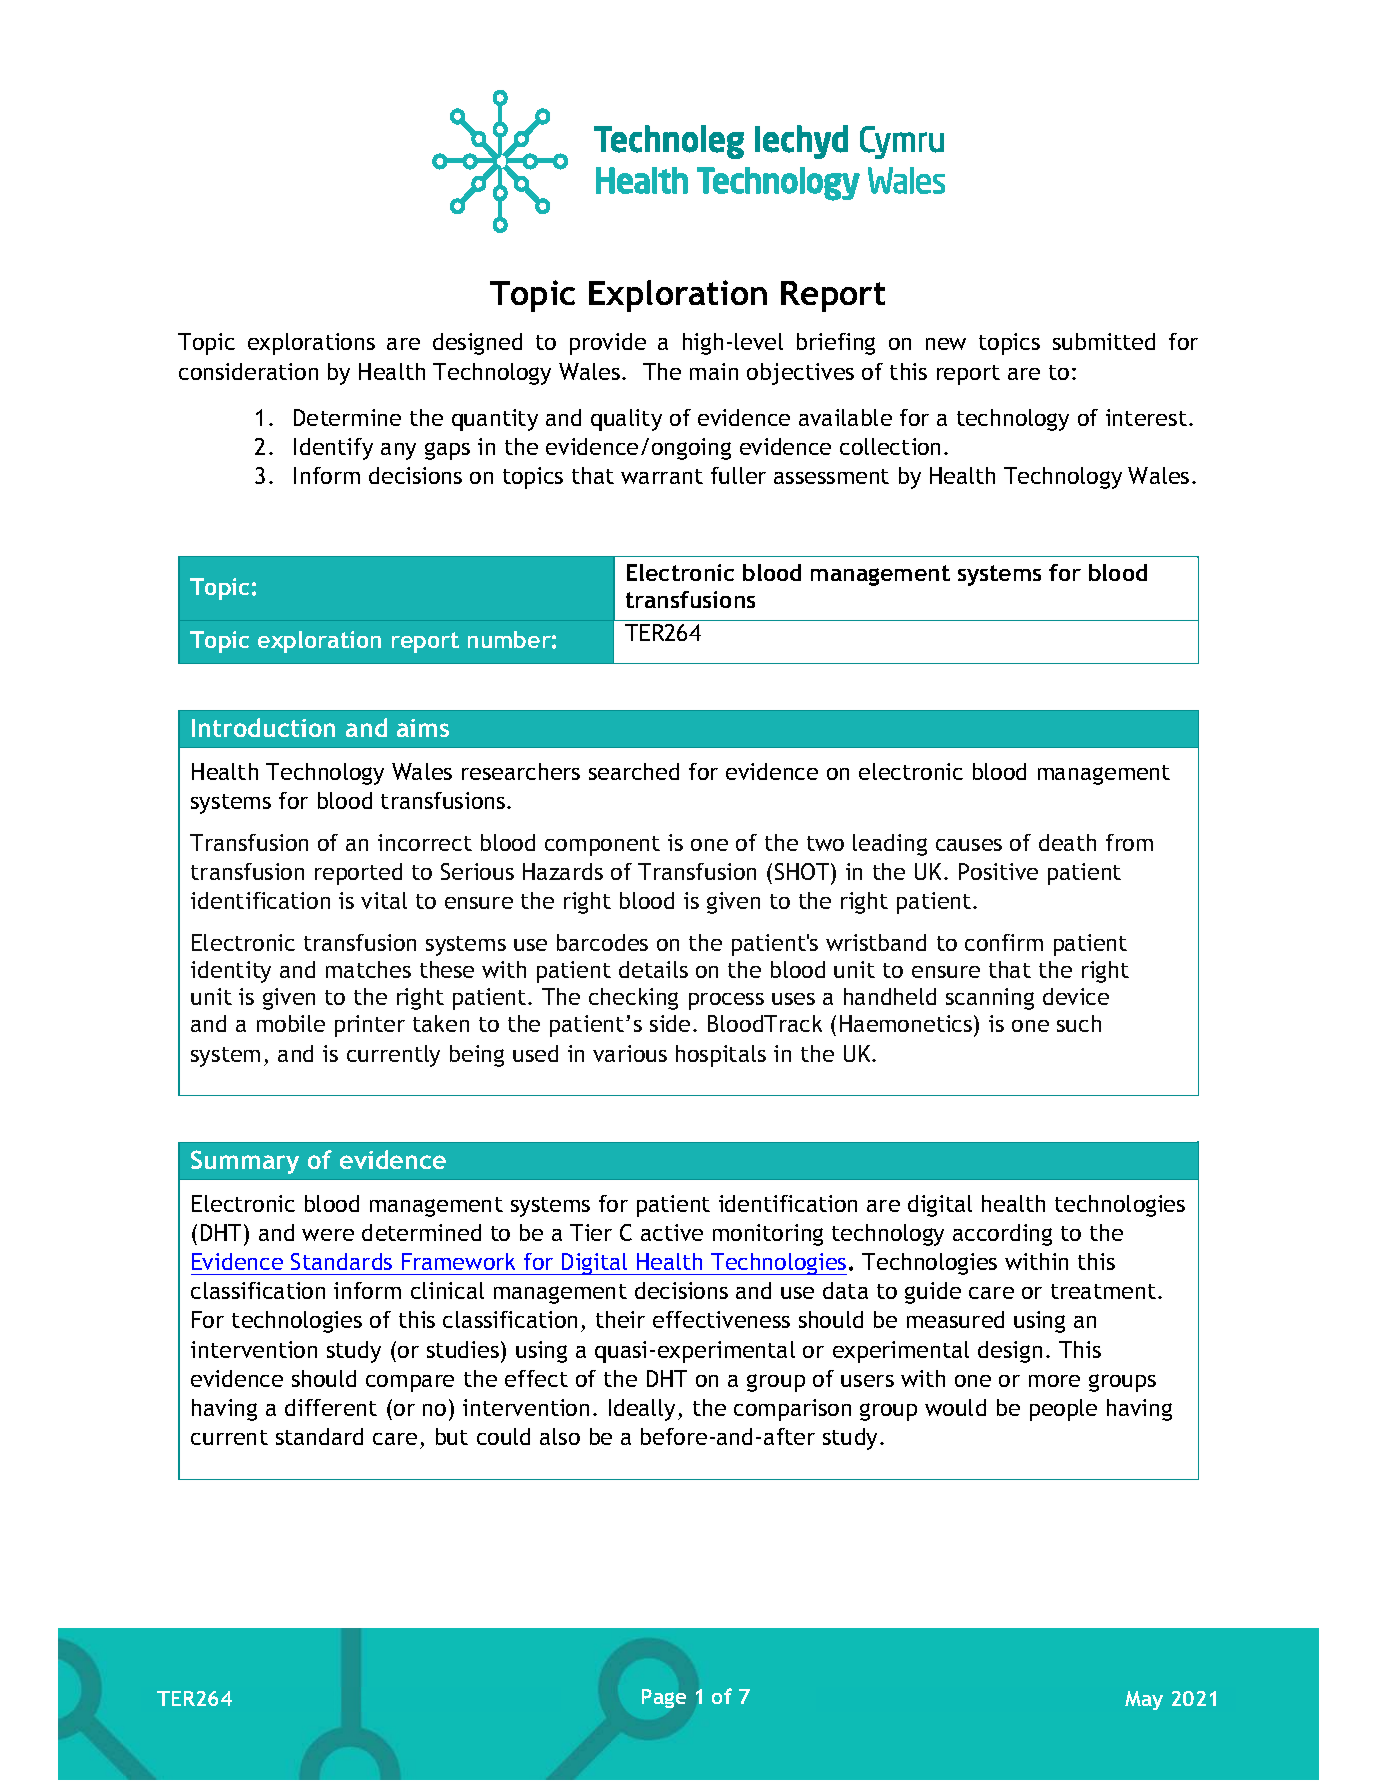  What do you see at coordinates (602, 846) in the screenshot?
I see `component` at bounding box center [602, 846].
